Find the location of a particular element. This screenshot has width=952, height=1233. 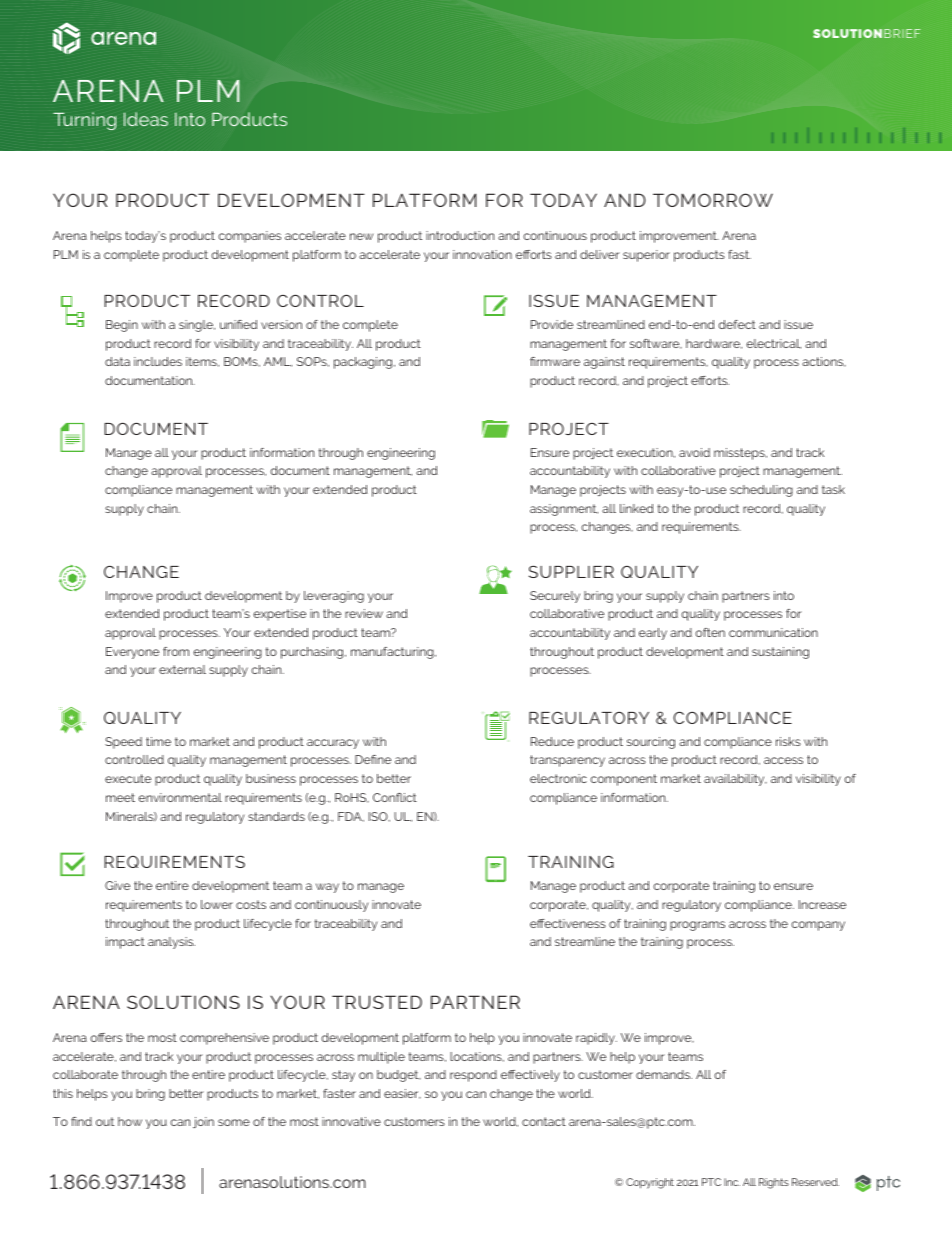

missteps is located at coordinates (740, 454).
